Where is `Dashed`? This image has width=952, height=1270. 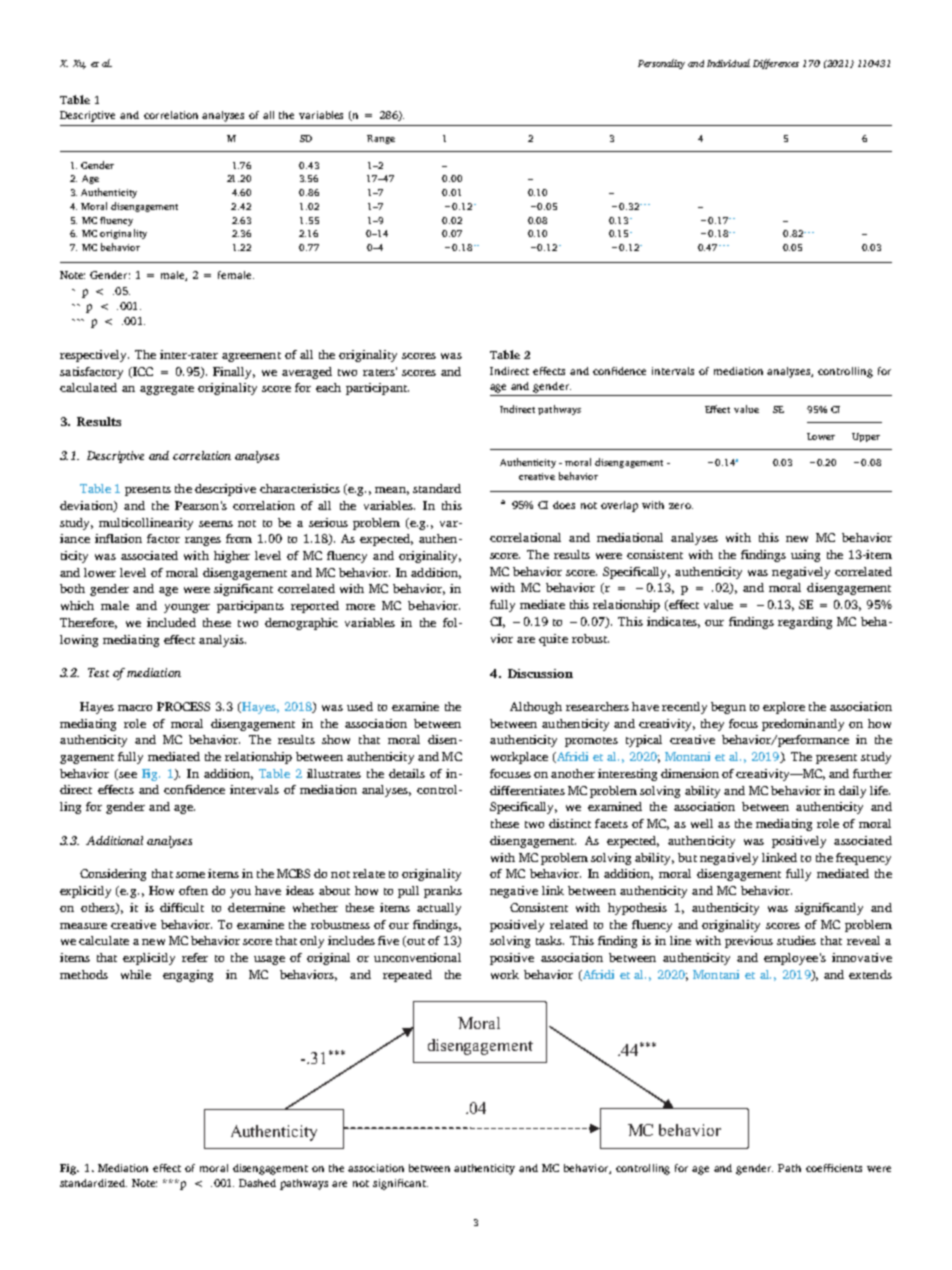
Dashed is located at coordinates (257, 1183).
